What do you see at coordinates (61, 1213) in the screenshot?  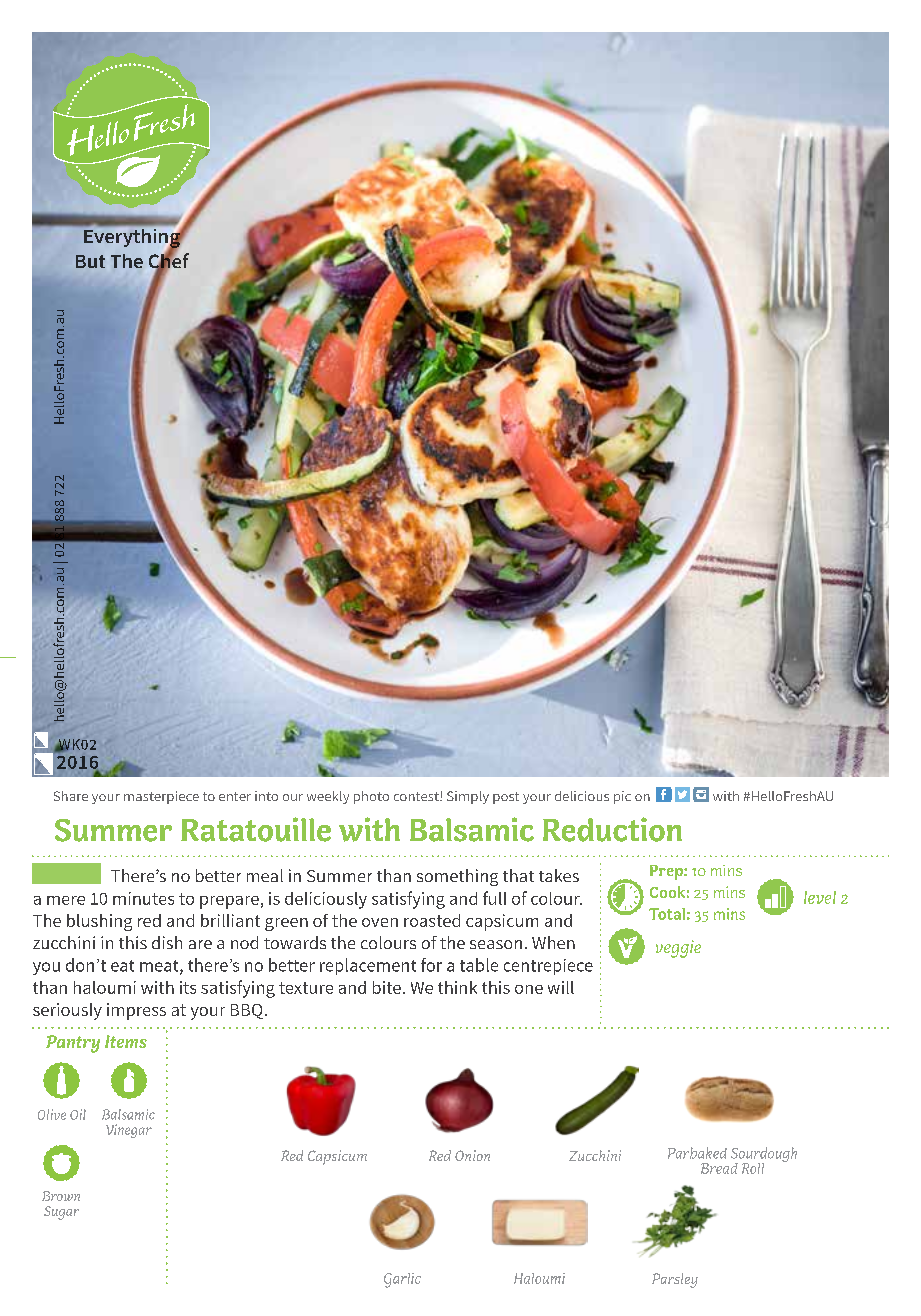 I see `Sugar` at bounding box center [61, 1213].
